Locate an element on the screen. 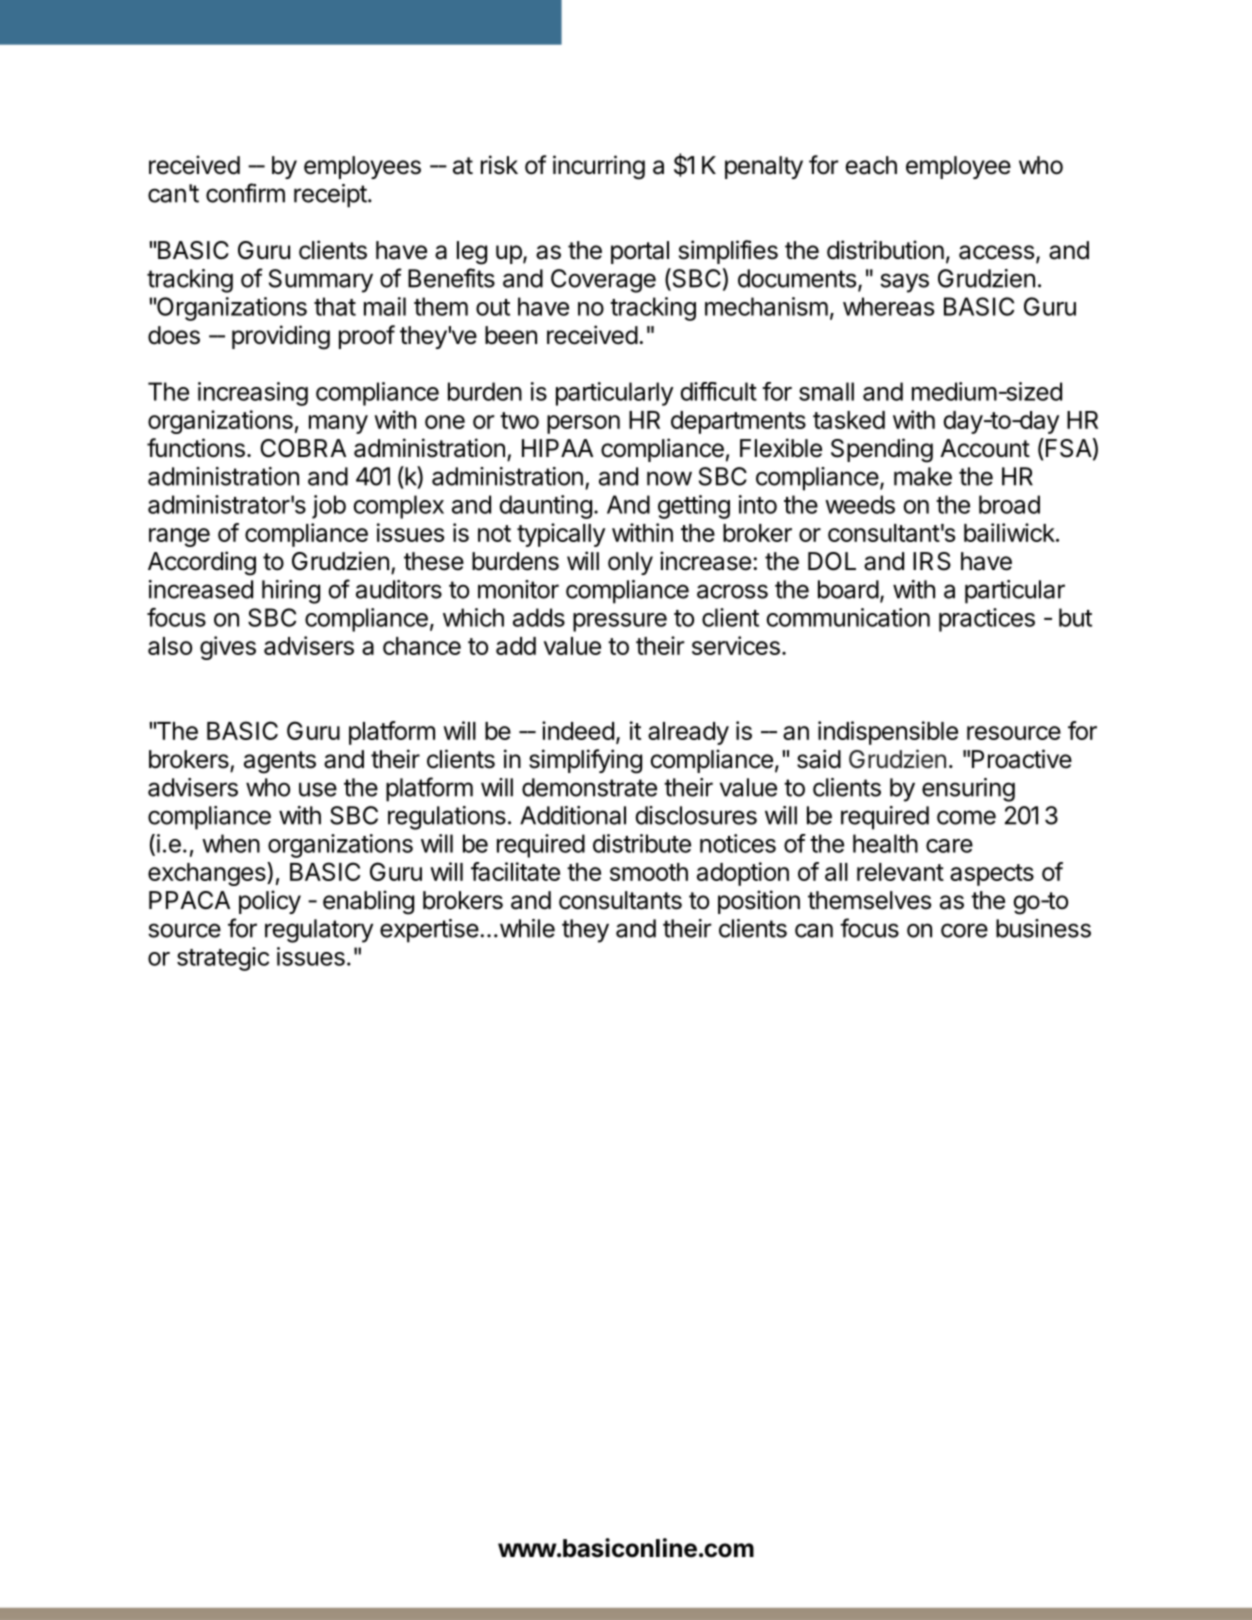  regulatory is located at coordinates (319, 931).
